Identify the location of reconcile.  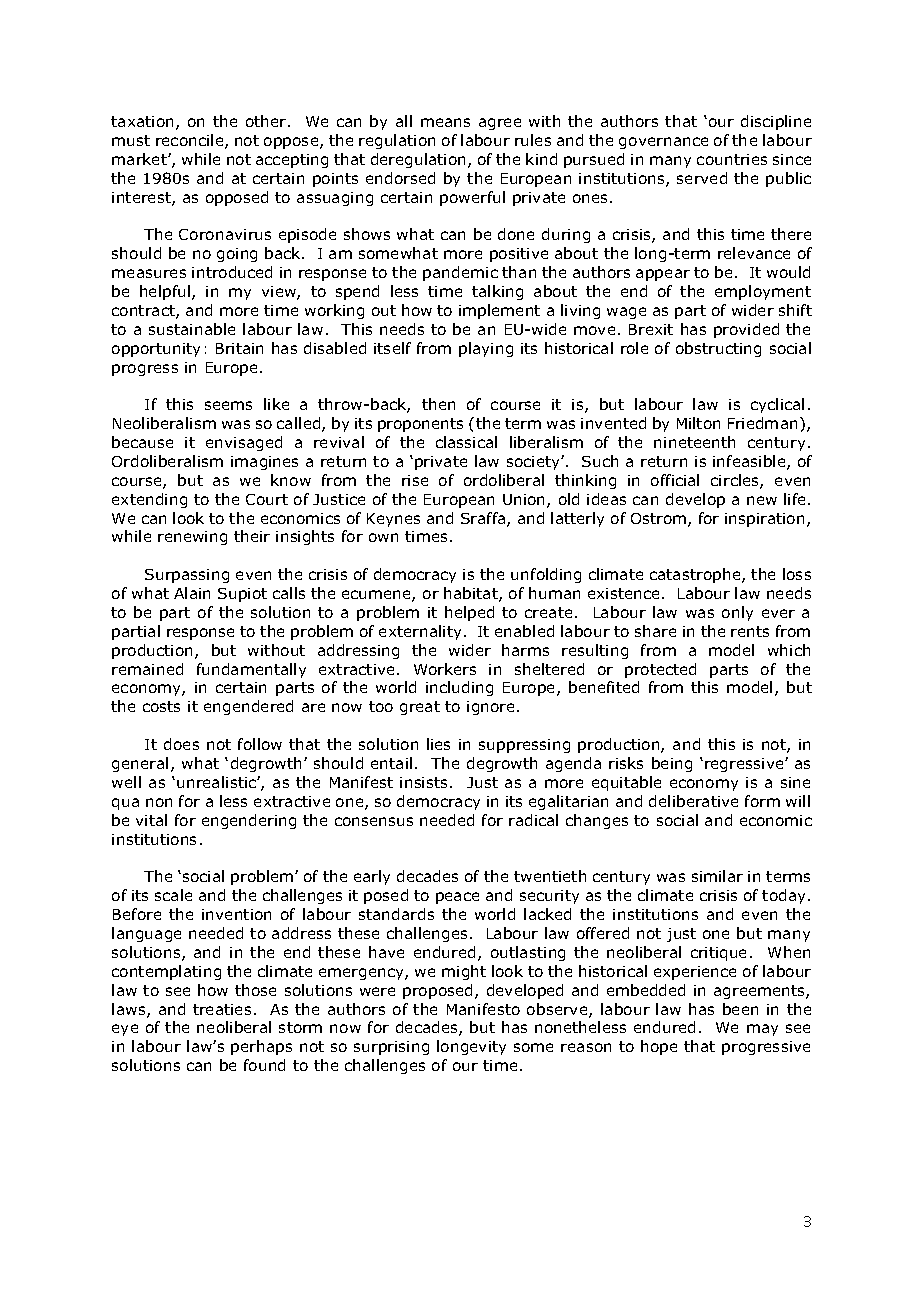
(191, 141).
